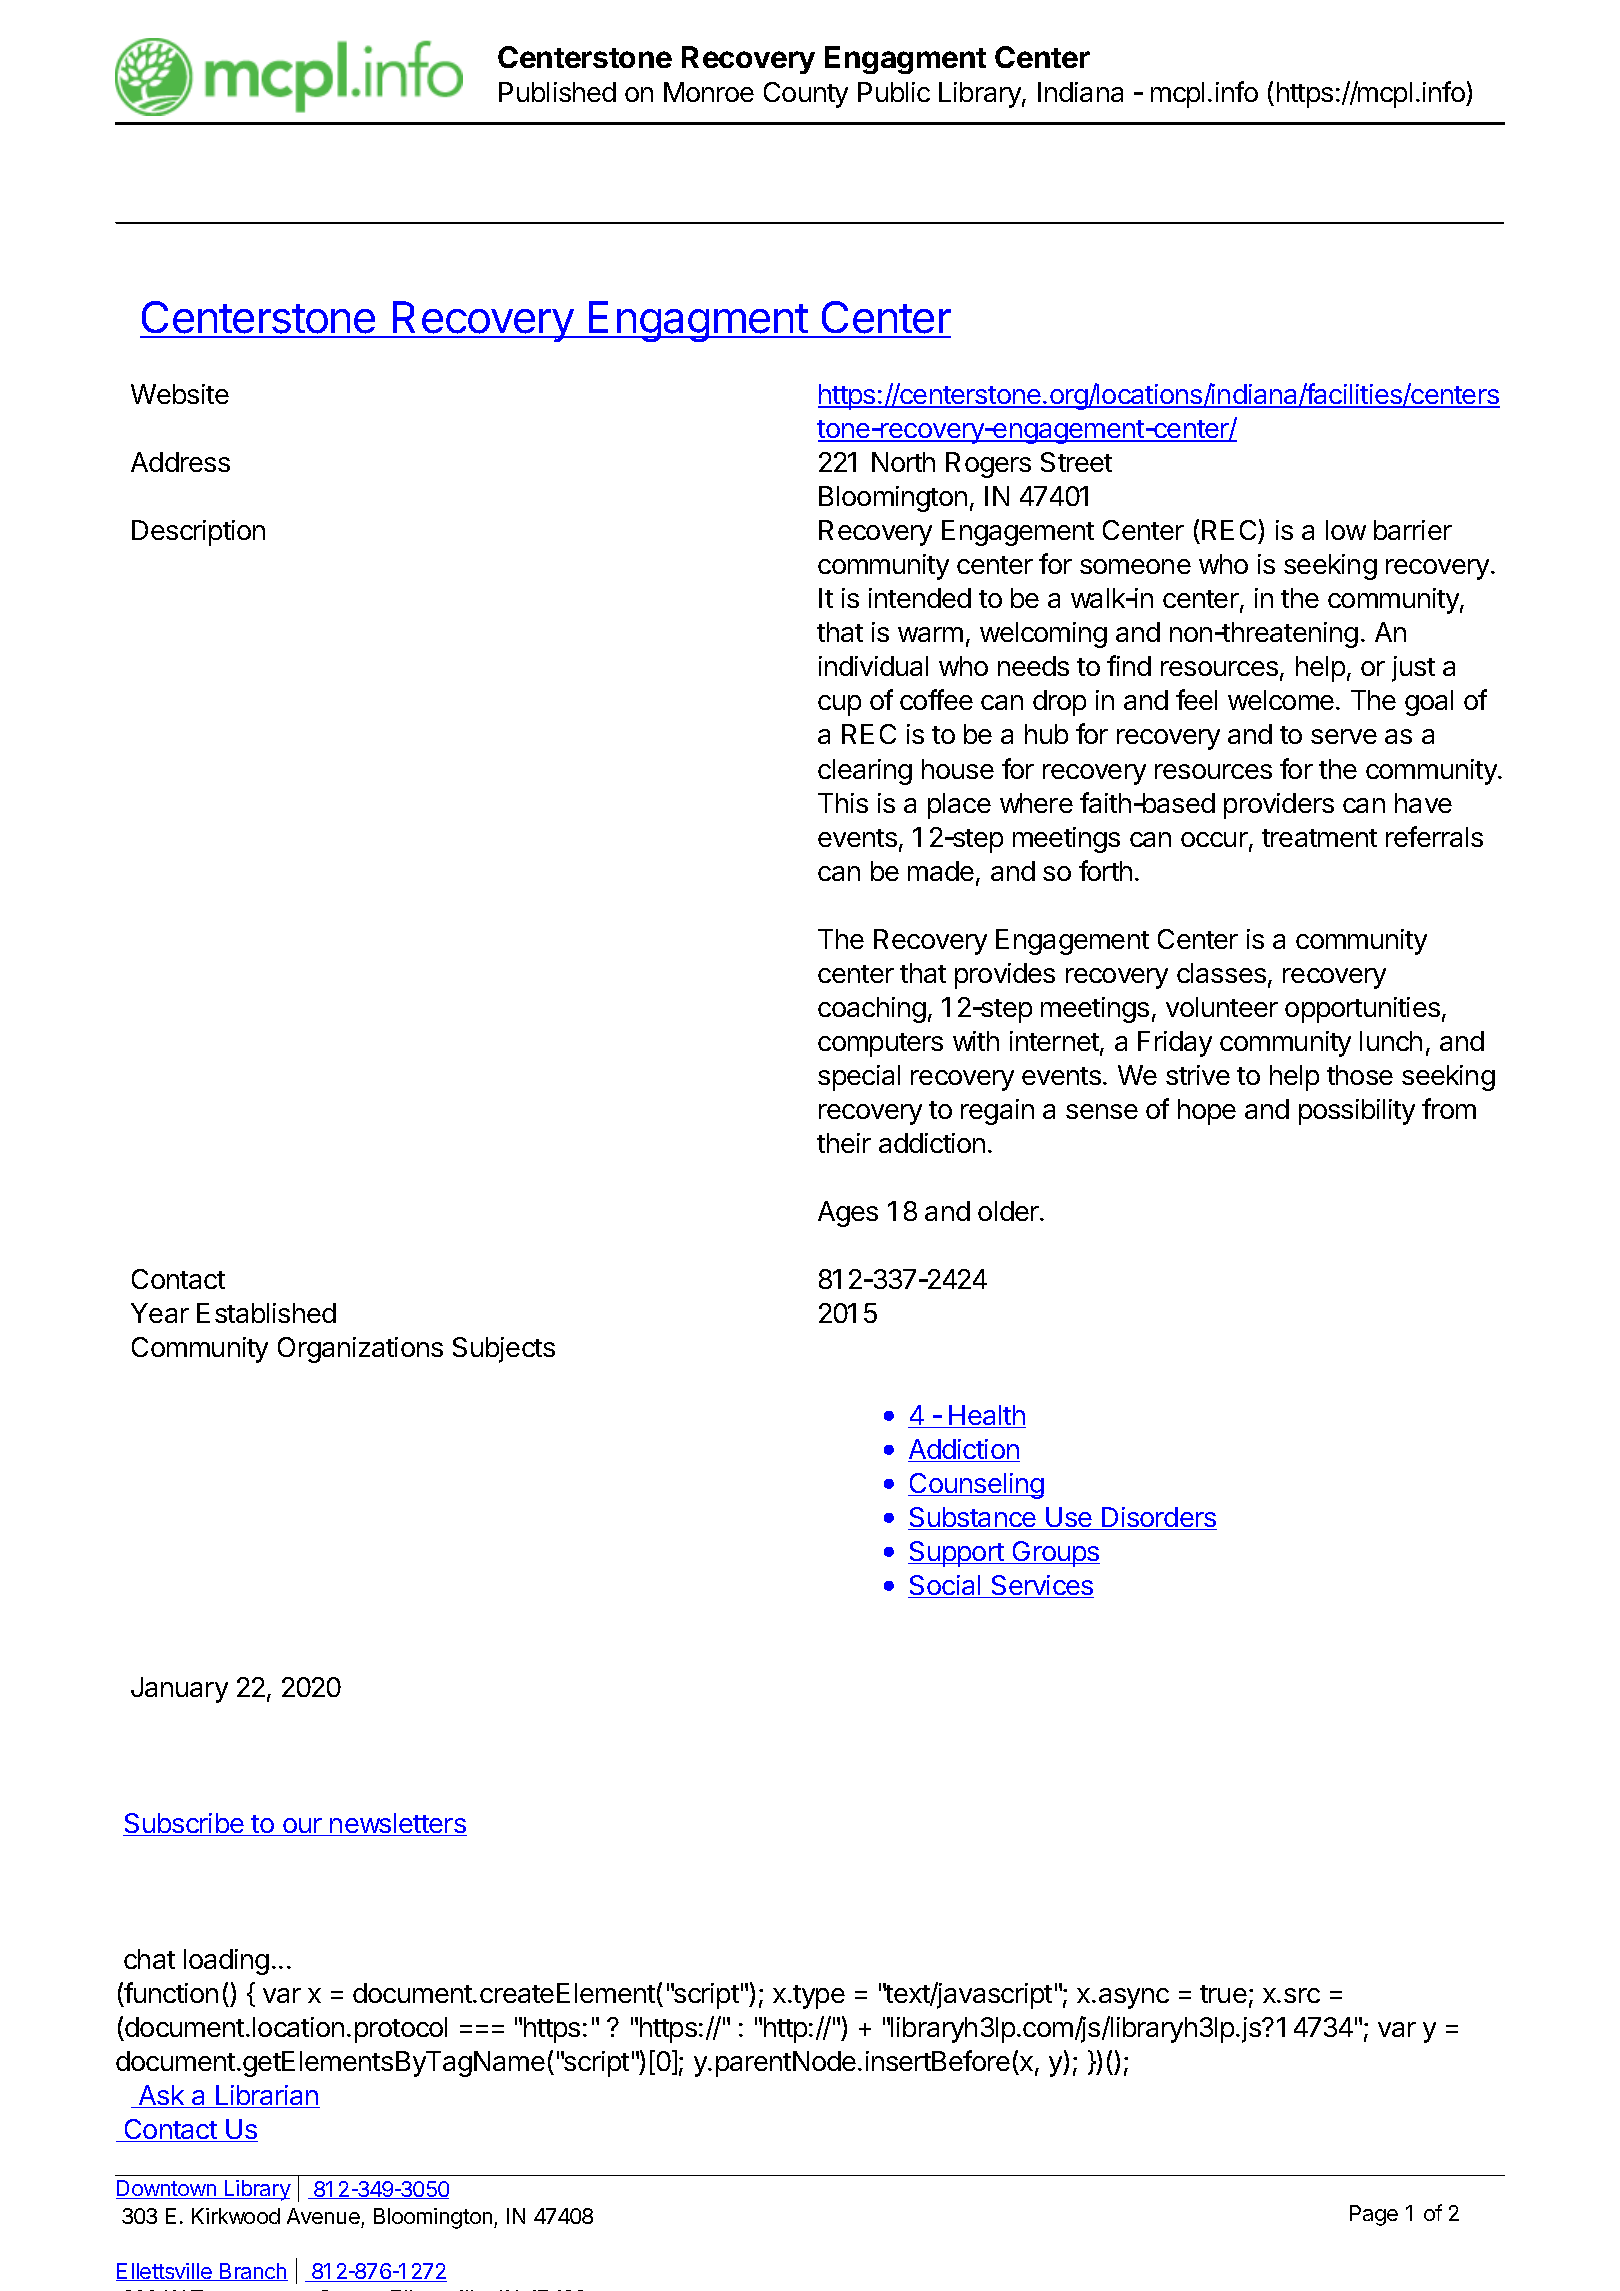 The width and height of the page is (1620, 2291). I want to click on Public, so click(894, 92).
